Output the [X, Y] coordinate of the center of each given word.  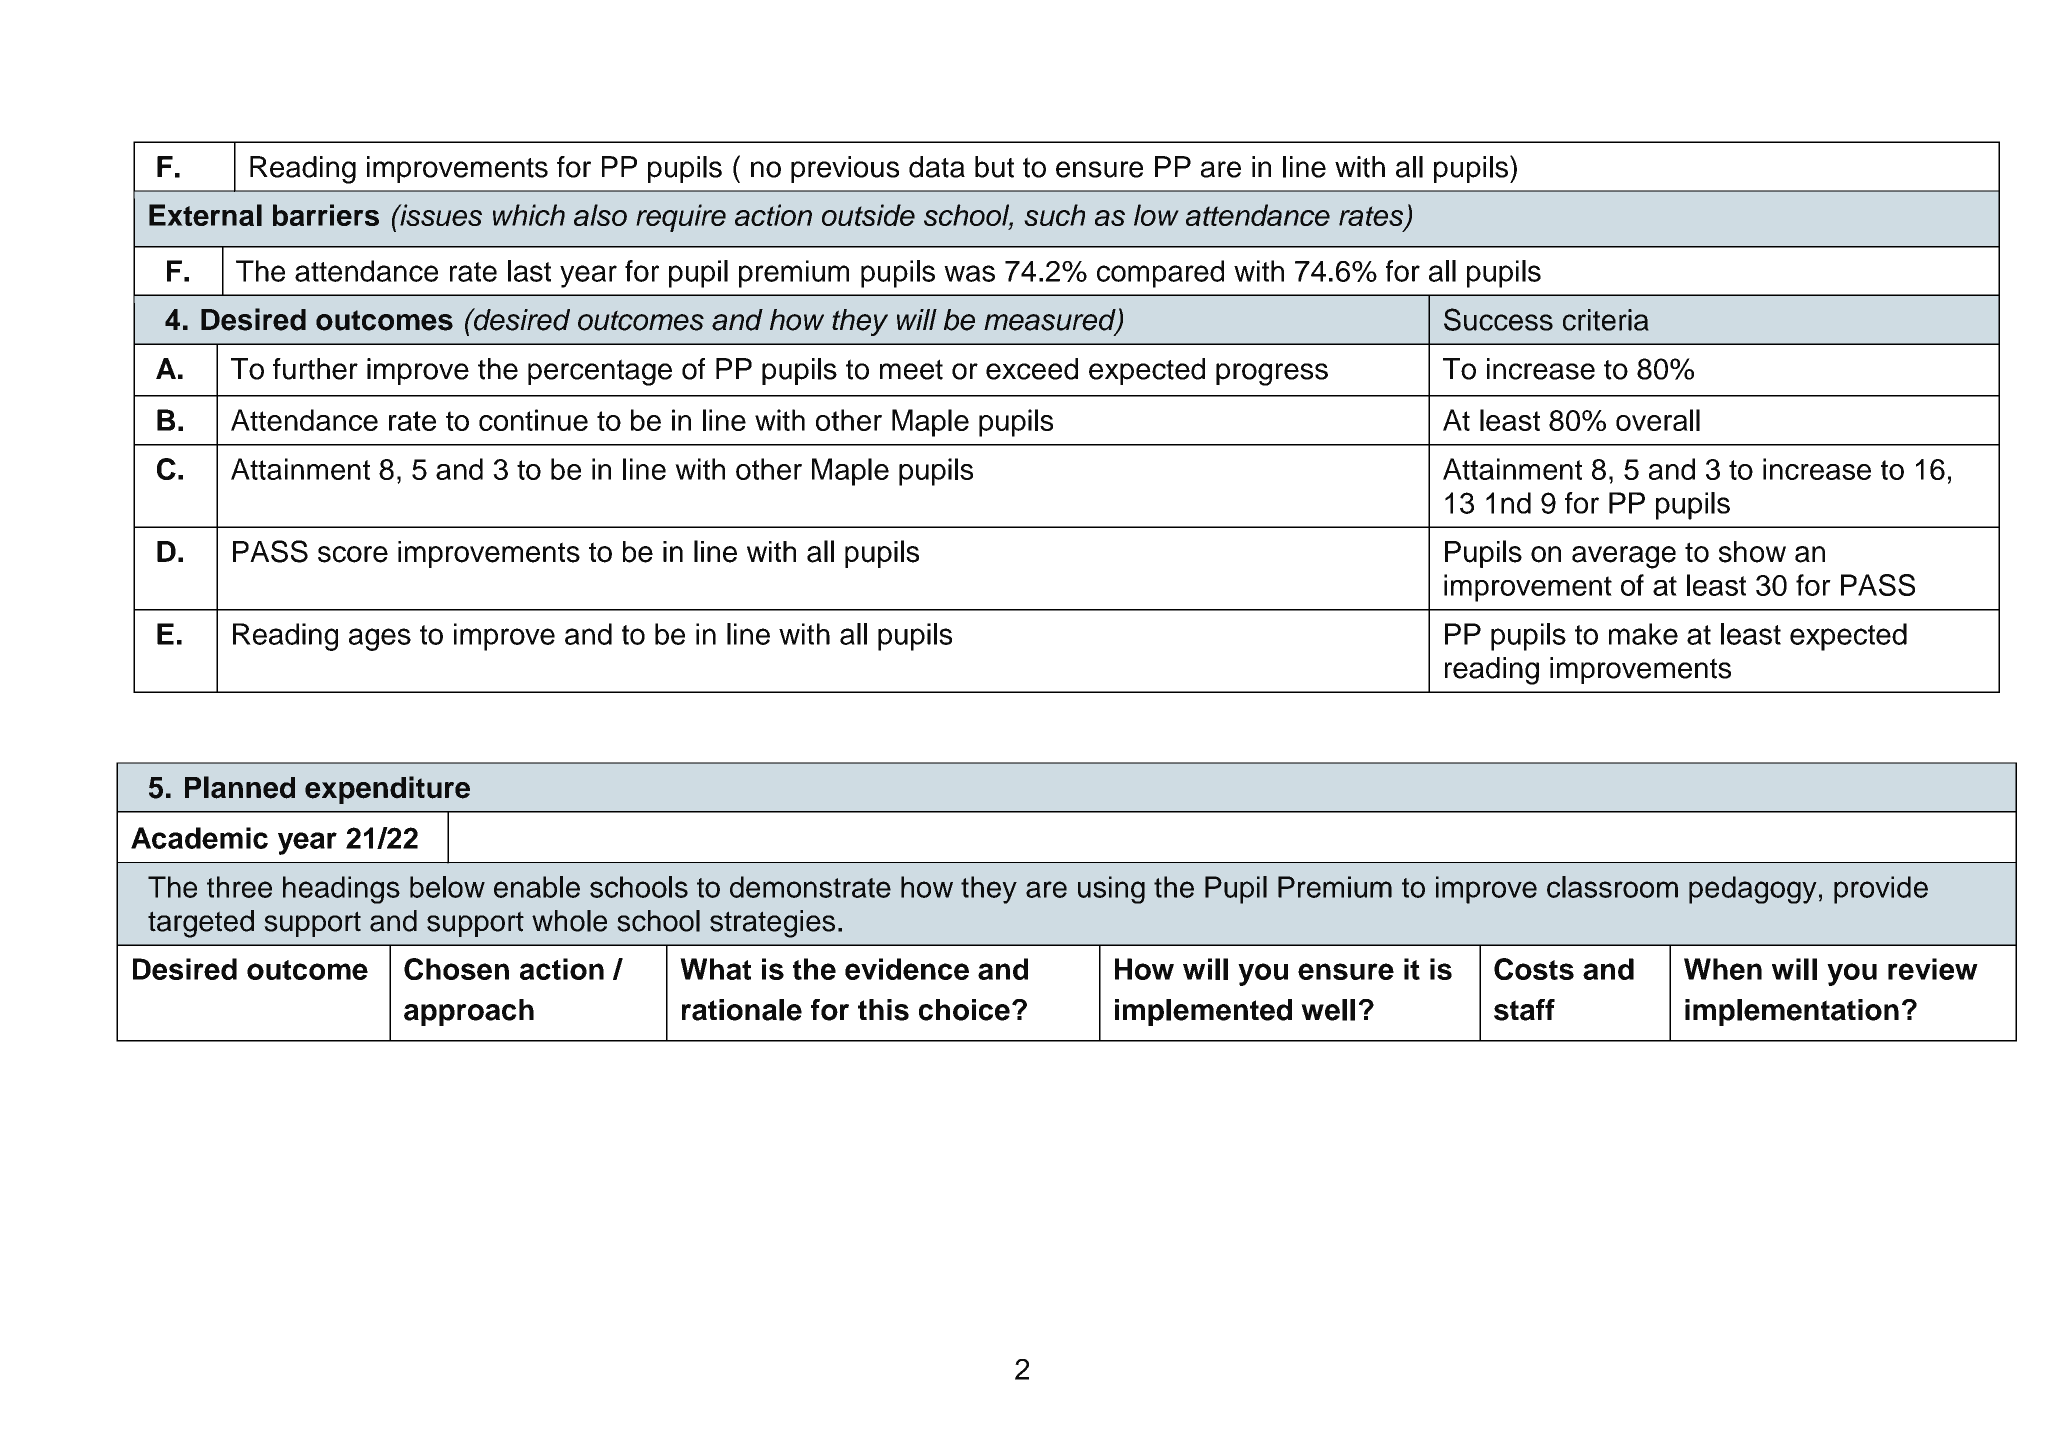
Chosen [456, 969]
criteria [1606, 320]
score [353, 554]
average [1624, 557]
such [1054, 215]
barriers [326, 215]
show [1752, 552]
